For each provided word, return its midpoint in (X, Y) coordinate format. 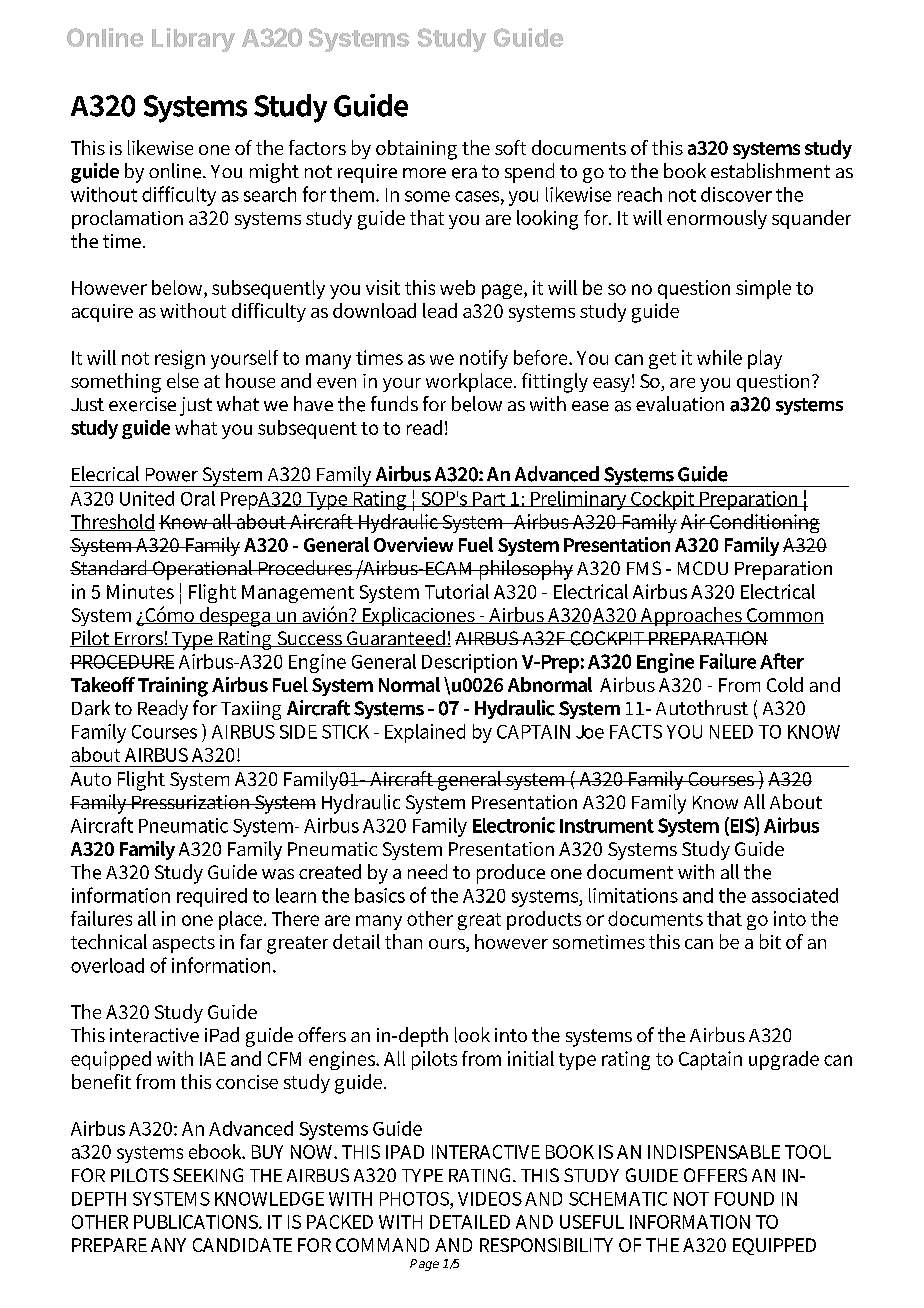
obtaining (416, 150)
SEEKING (208, 1175)
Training (173, 687)
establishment (770, 170)
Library (193, 40)
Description (469, 663)
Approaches (691, 616)
